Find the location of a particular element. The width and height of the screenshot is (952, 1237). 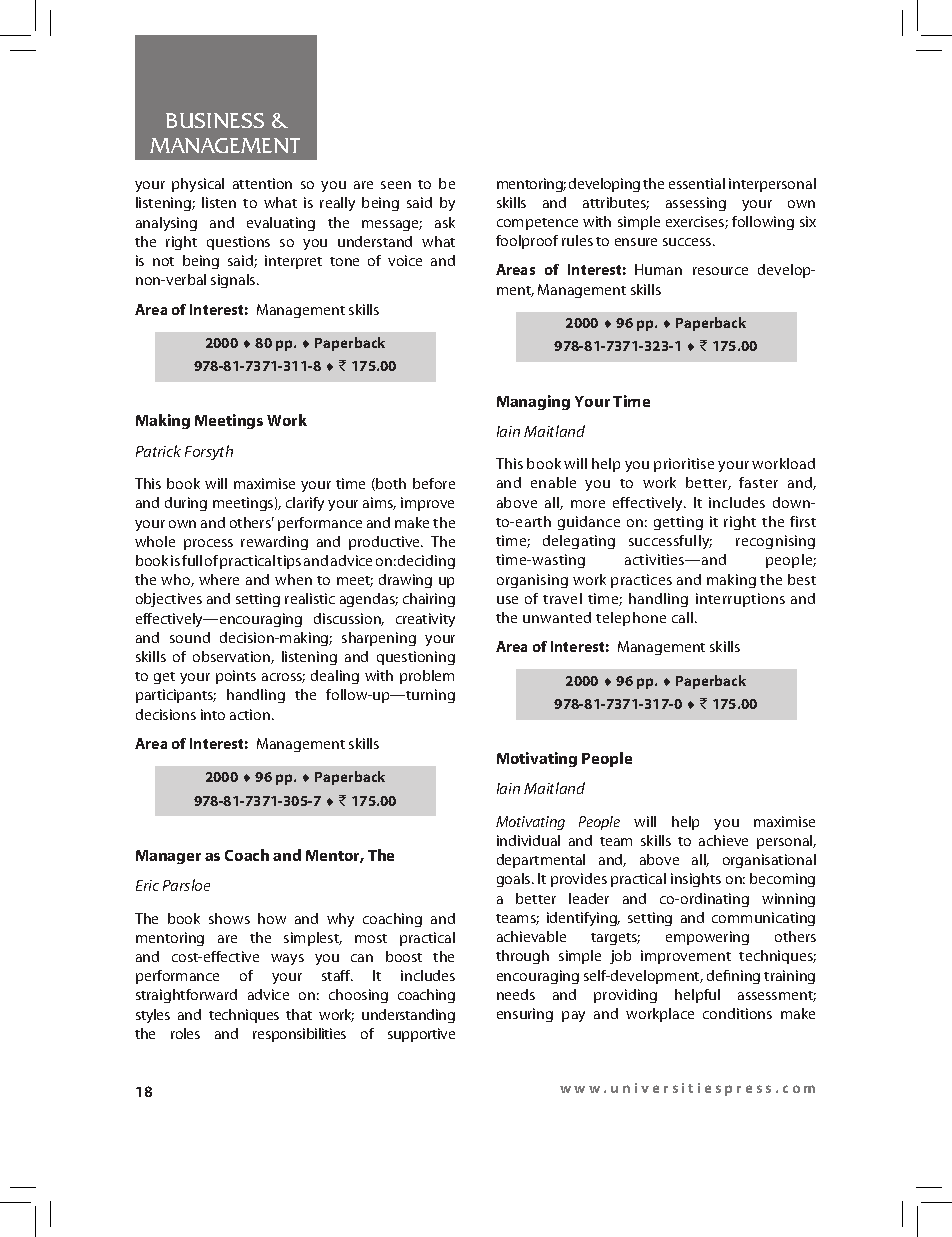

interruptions is located at coordinates (740, 600).
